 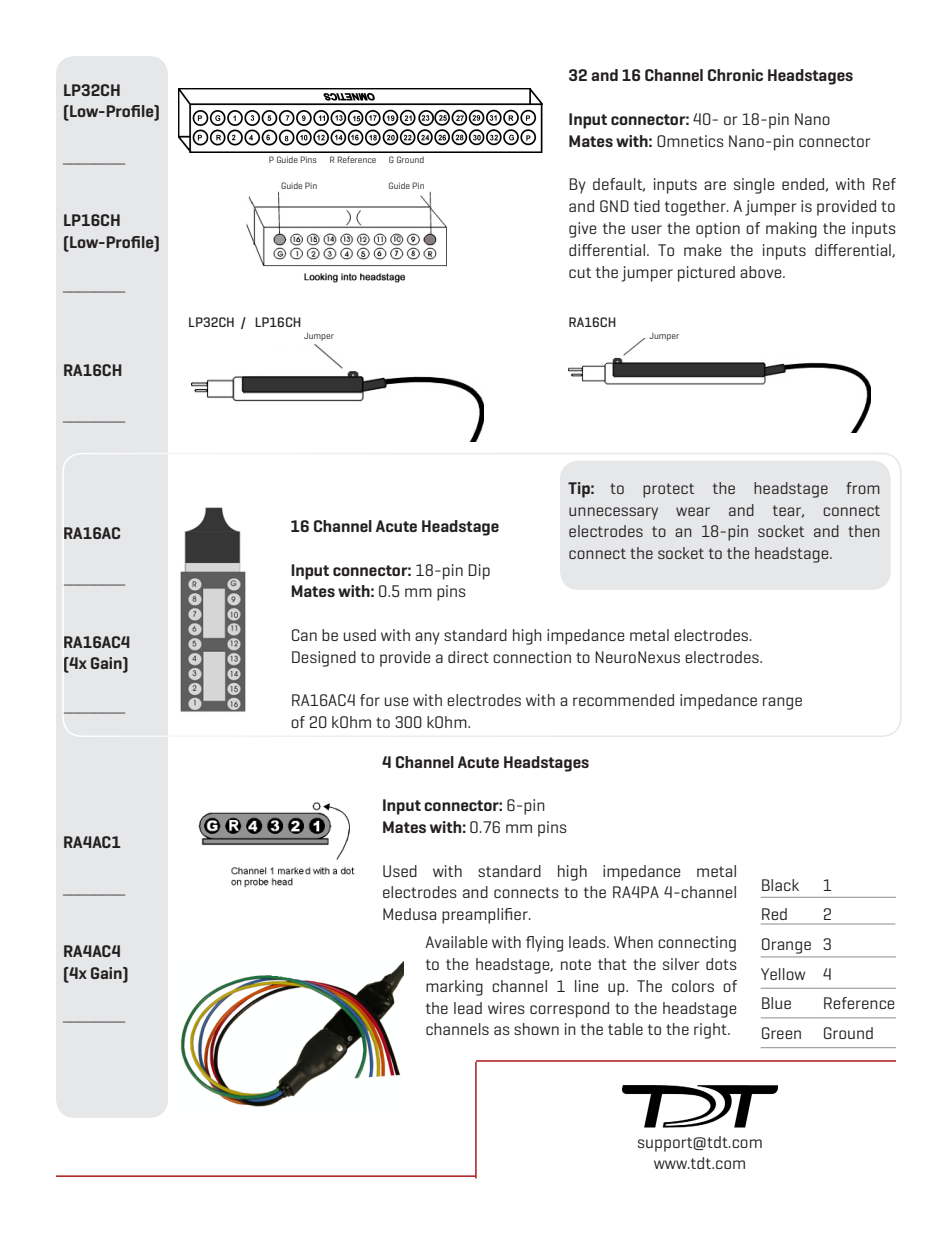 What do you see at coordinates (863, 531) in the screenshot?
I see `then` at bounding box center [863, 531].
